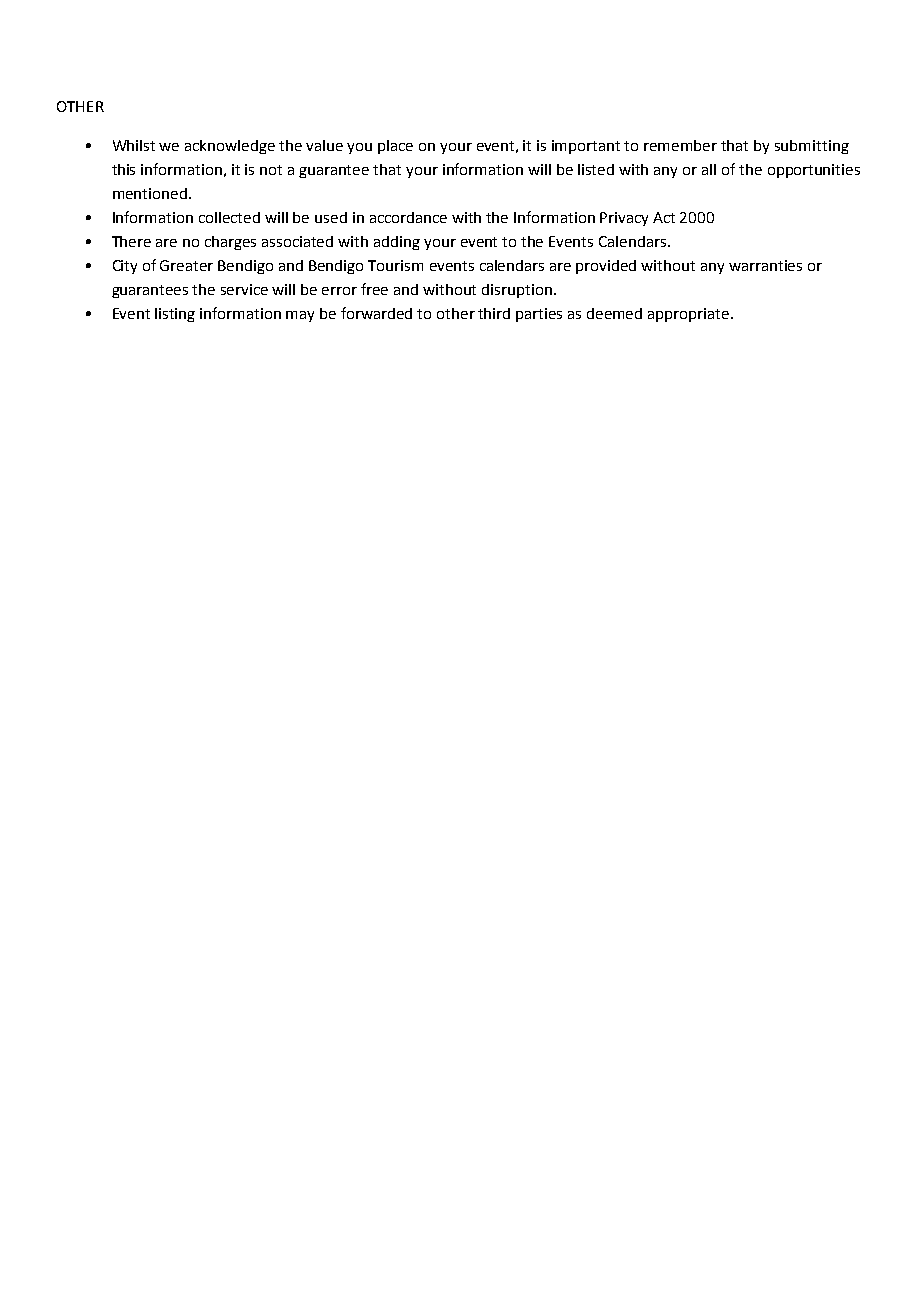 The image size is (924, 1308). What do you see at coordinates (765, 265) in the page?
I see `warranties` at bounding box center [765, 265].
